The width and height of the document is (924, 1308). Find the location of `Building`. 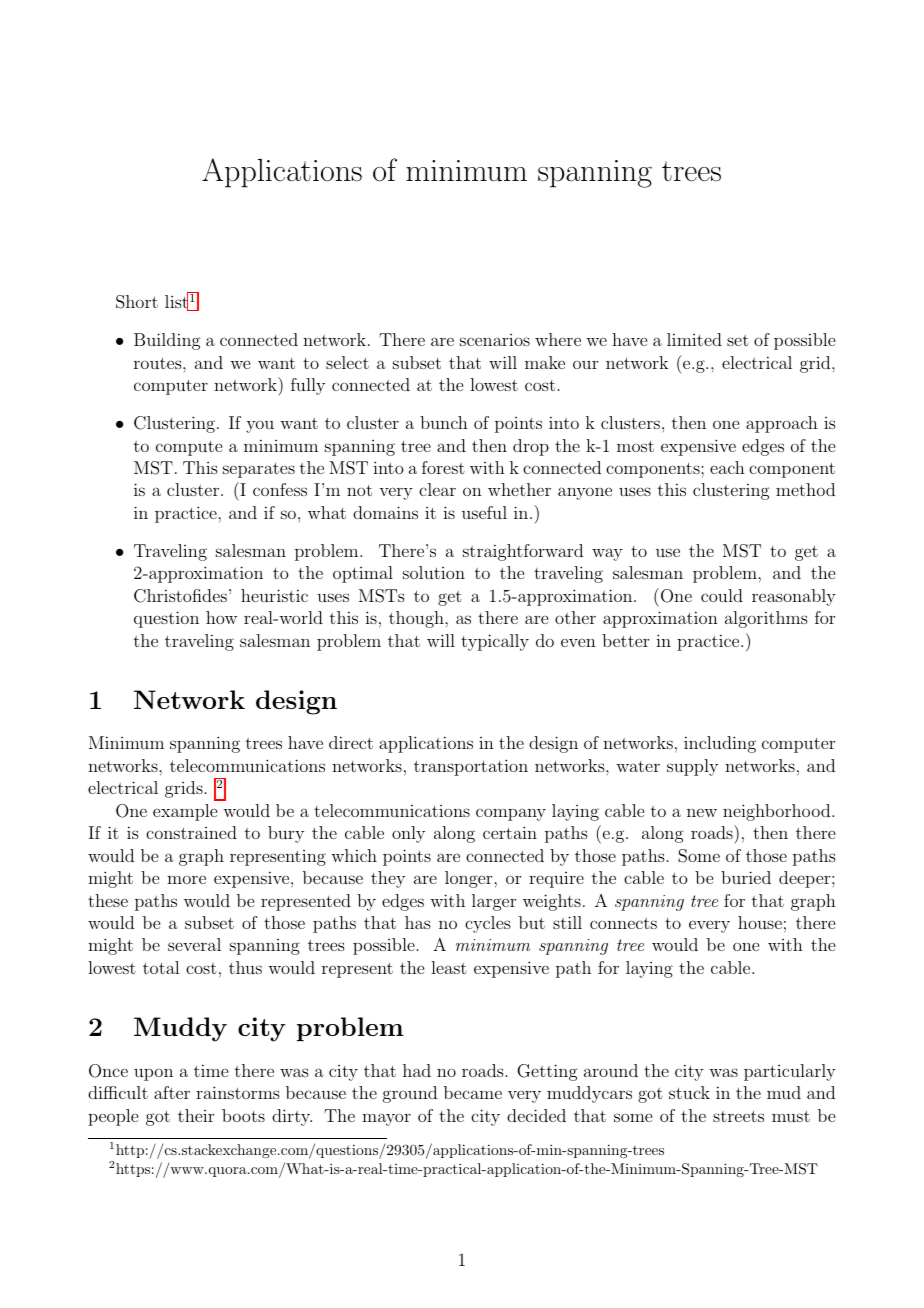

Building is located at coordinates (167, 341).
